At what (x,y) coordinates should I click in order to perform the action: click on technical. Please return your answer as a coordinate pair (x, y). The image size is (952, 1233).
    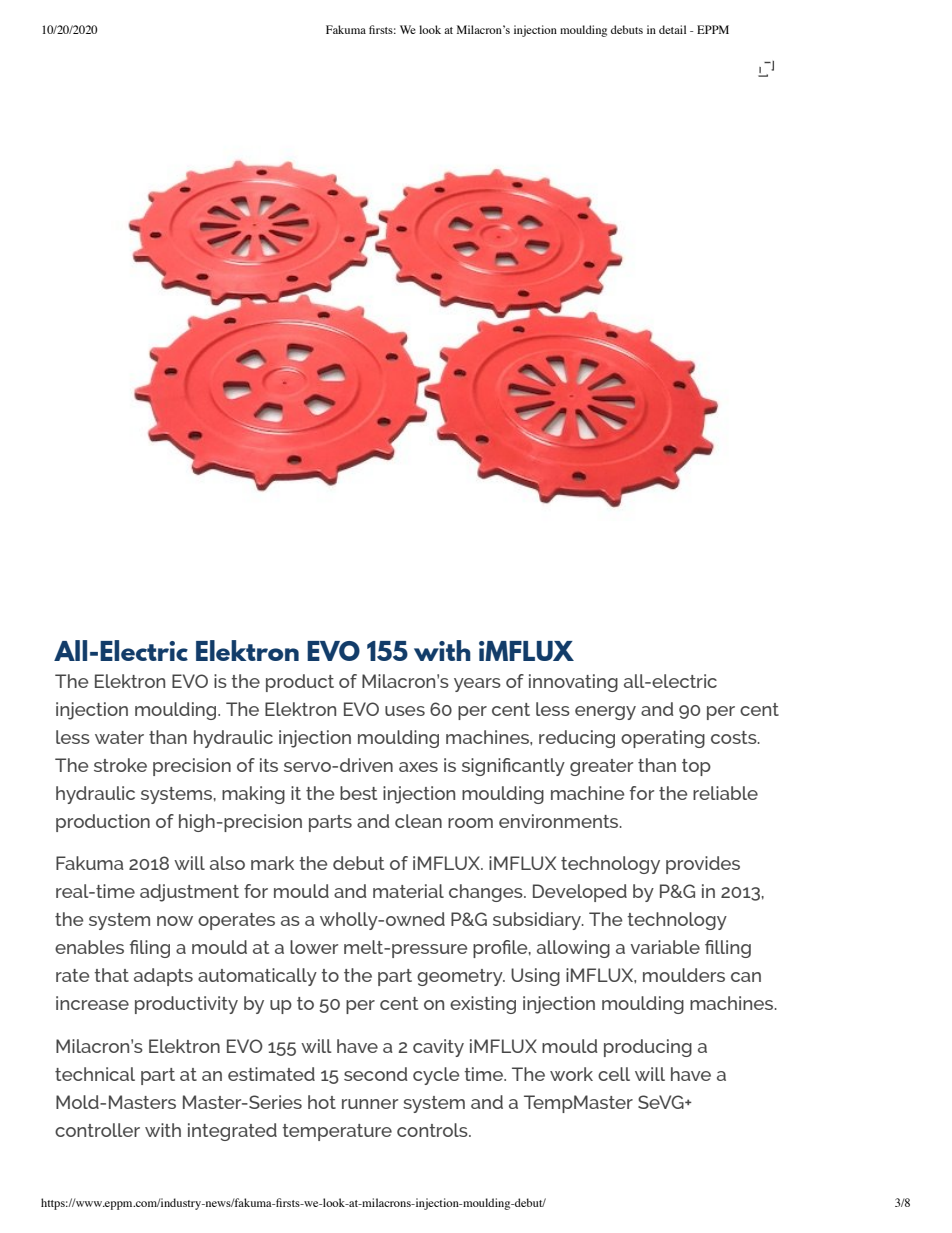
    Looking at the image, I should click on (95, 1074).
